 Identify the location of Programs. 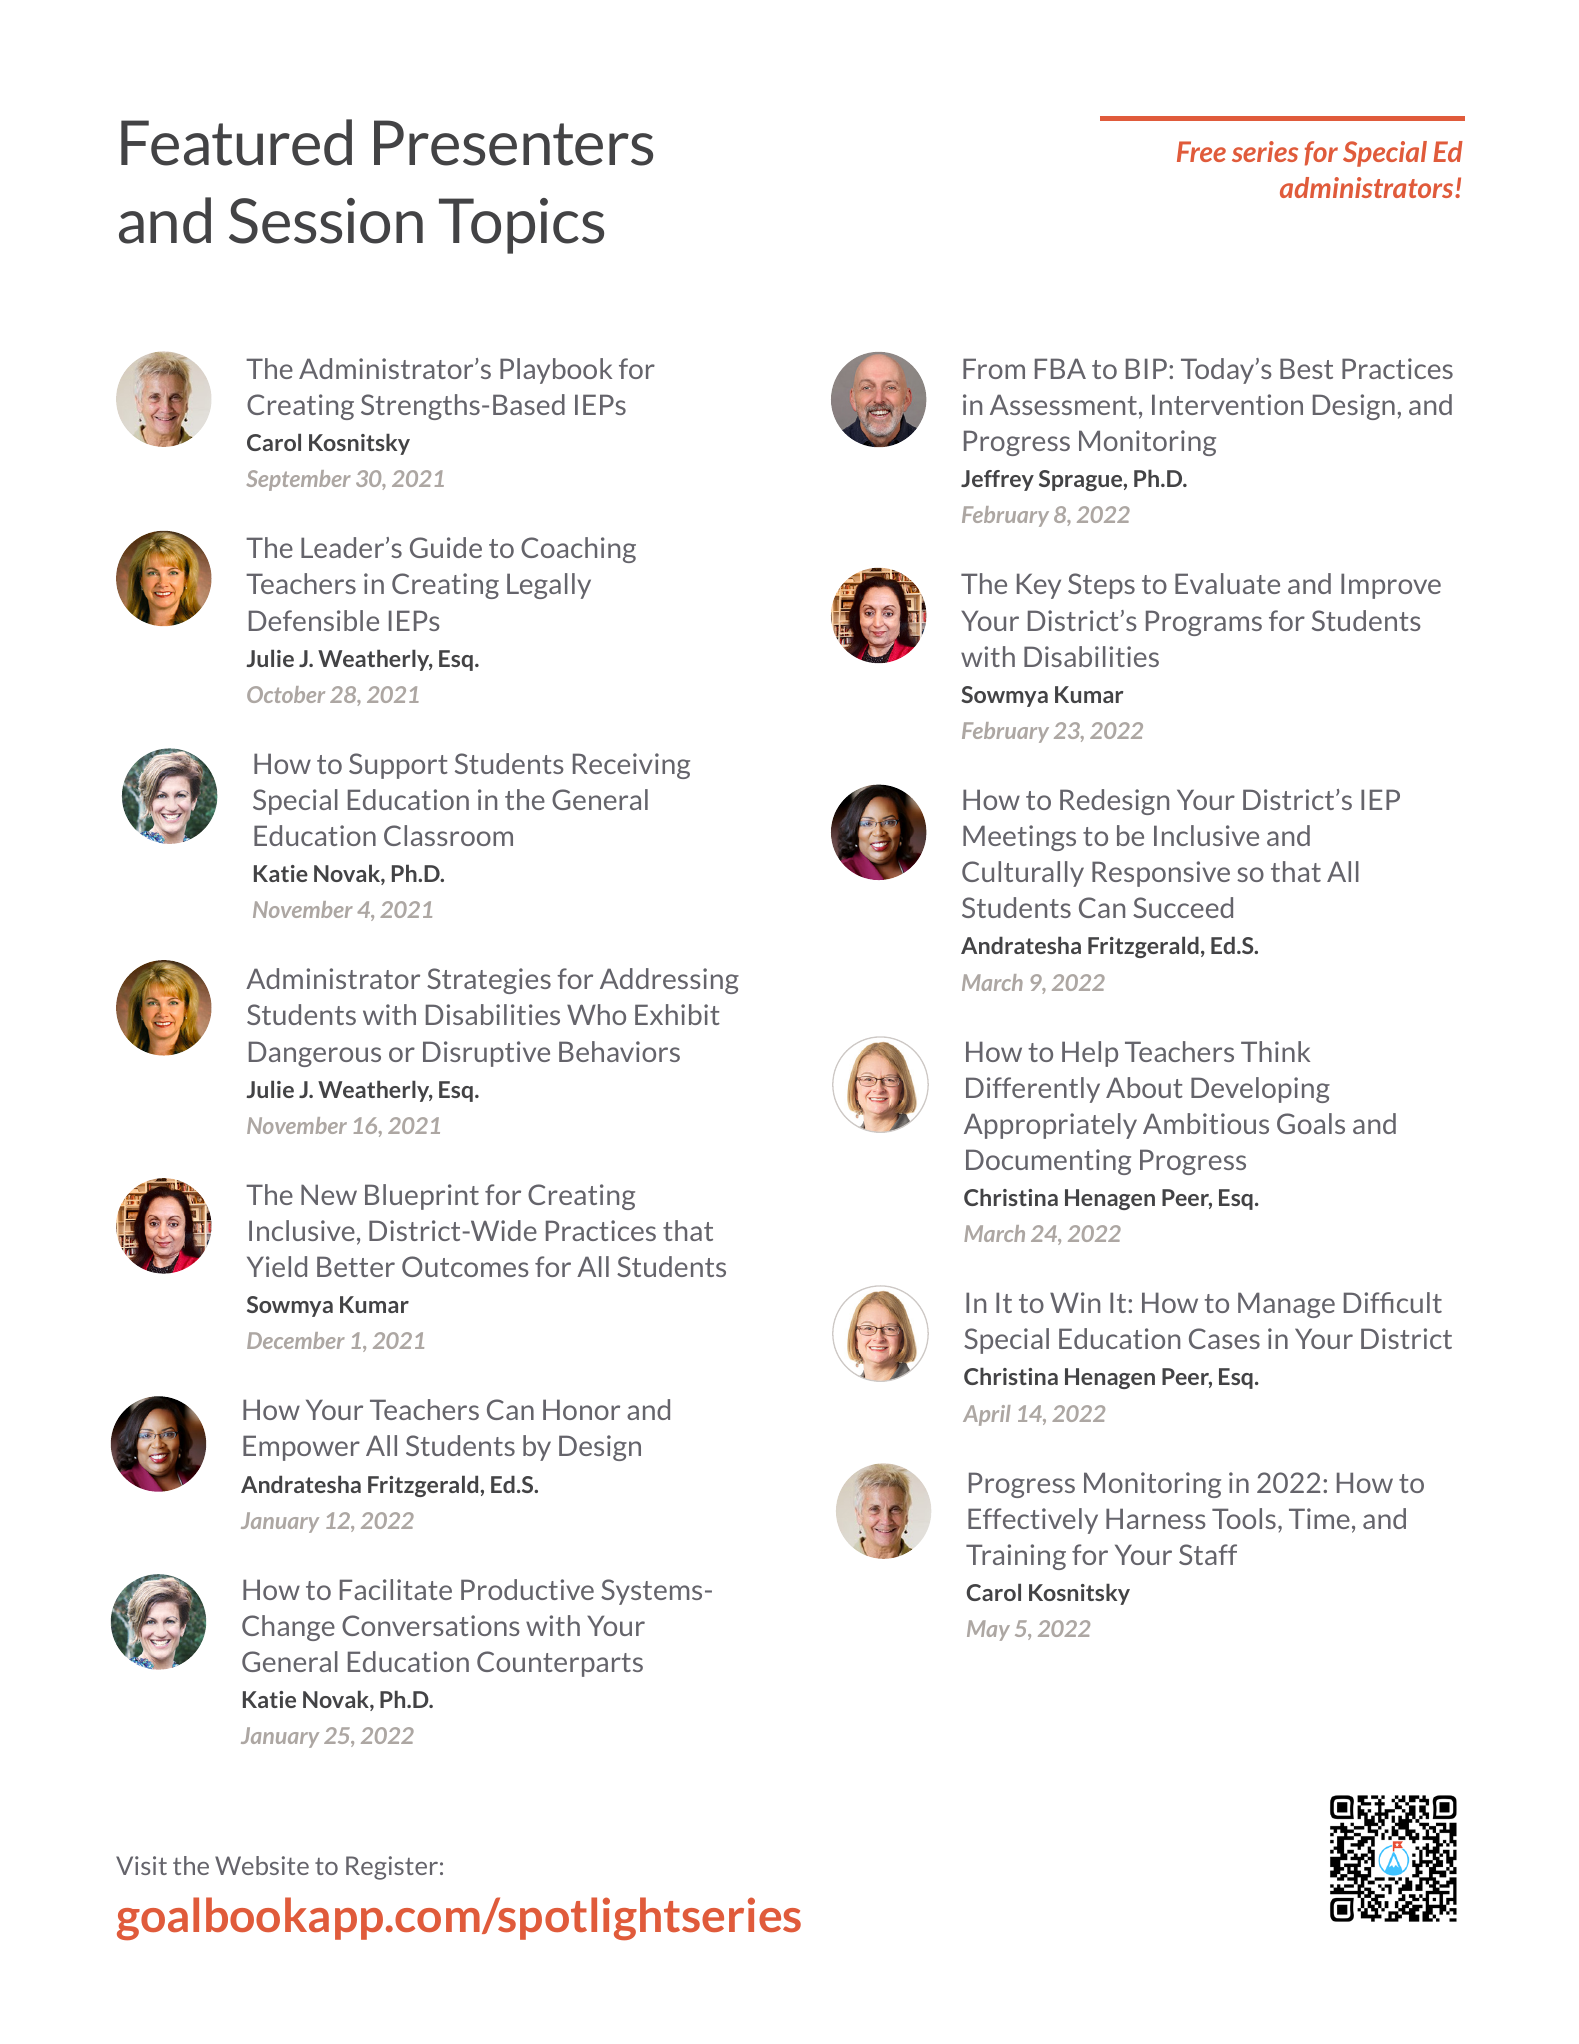
(1204, 623).
